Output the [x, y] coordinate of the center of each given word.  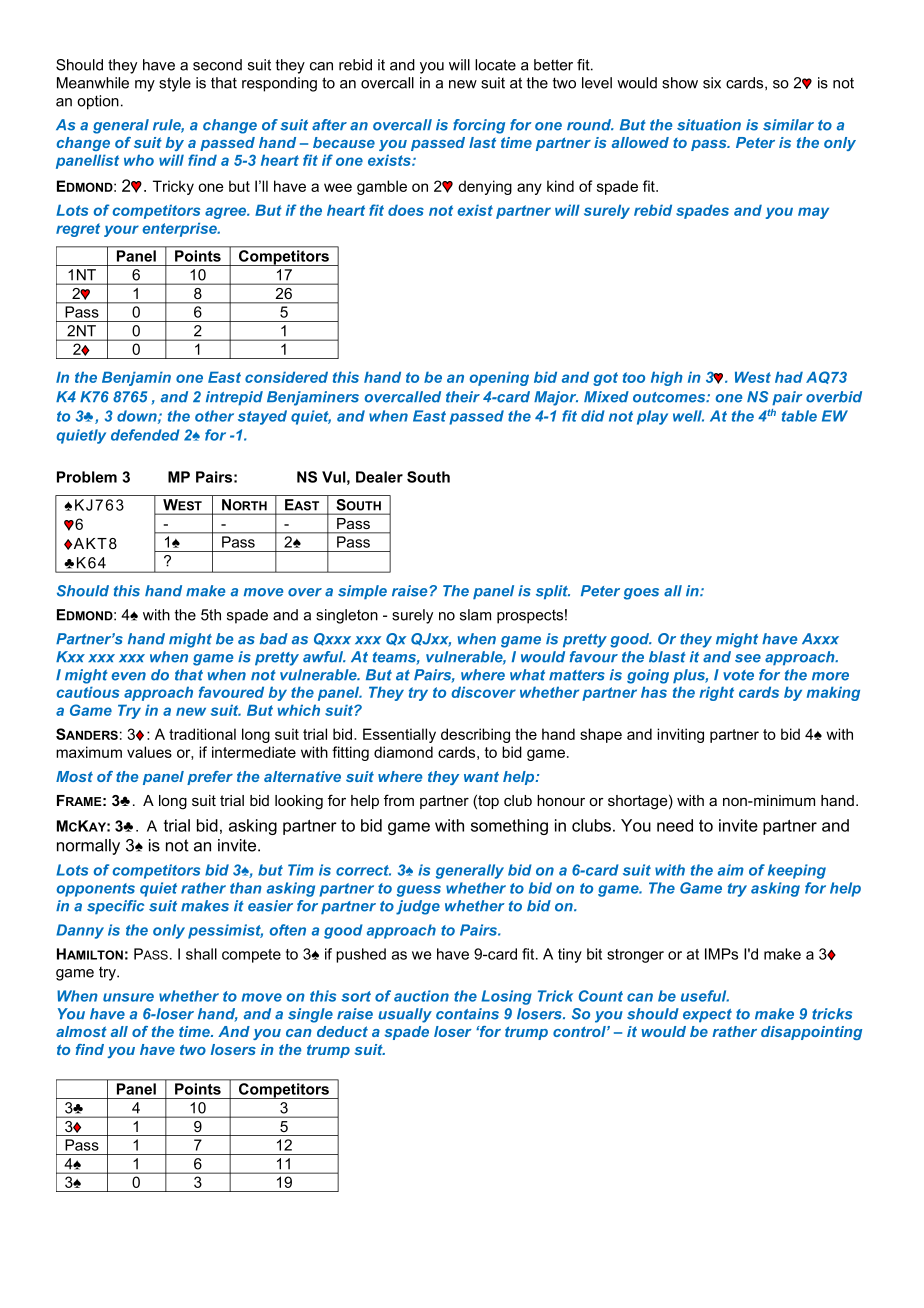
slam [475, 615]
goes [641, 594]
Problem [87, 477]
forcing [479, 126]
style [175, 84]
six [712, 83]
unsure [128, 997]
